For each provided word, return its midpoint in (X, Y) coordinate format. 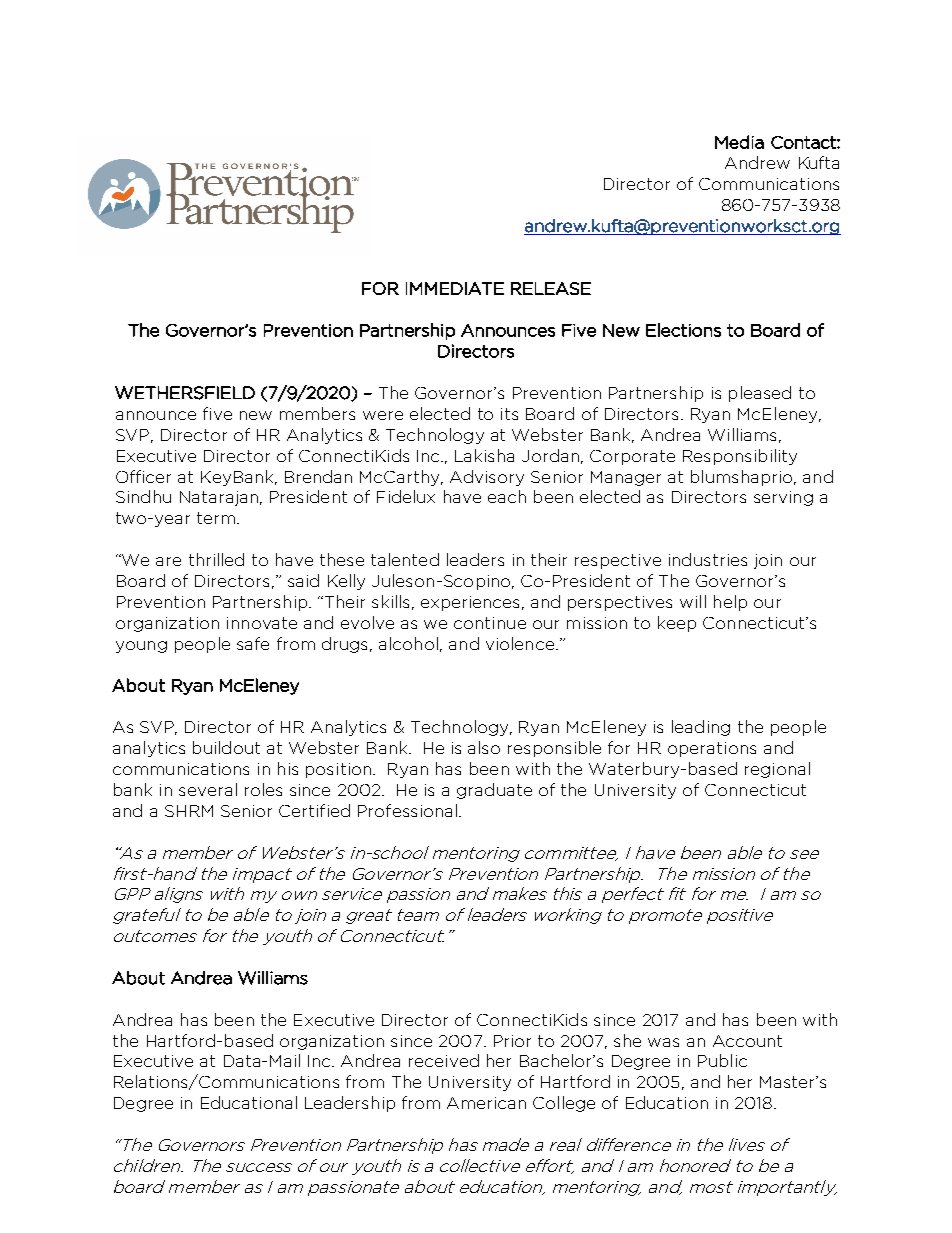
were (383, 415)
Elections (683, 330)
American (486, 1103)
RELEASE (551, 288)
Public (722, 1060)
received (444, 1060)
